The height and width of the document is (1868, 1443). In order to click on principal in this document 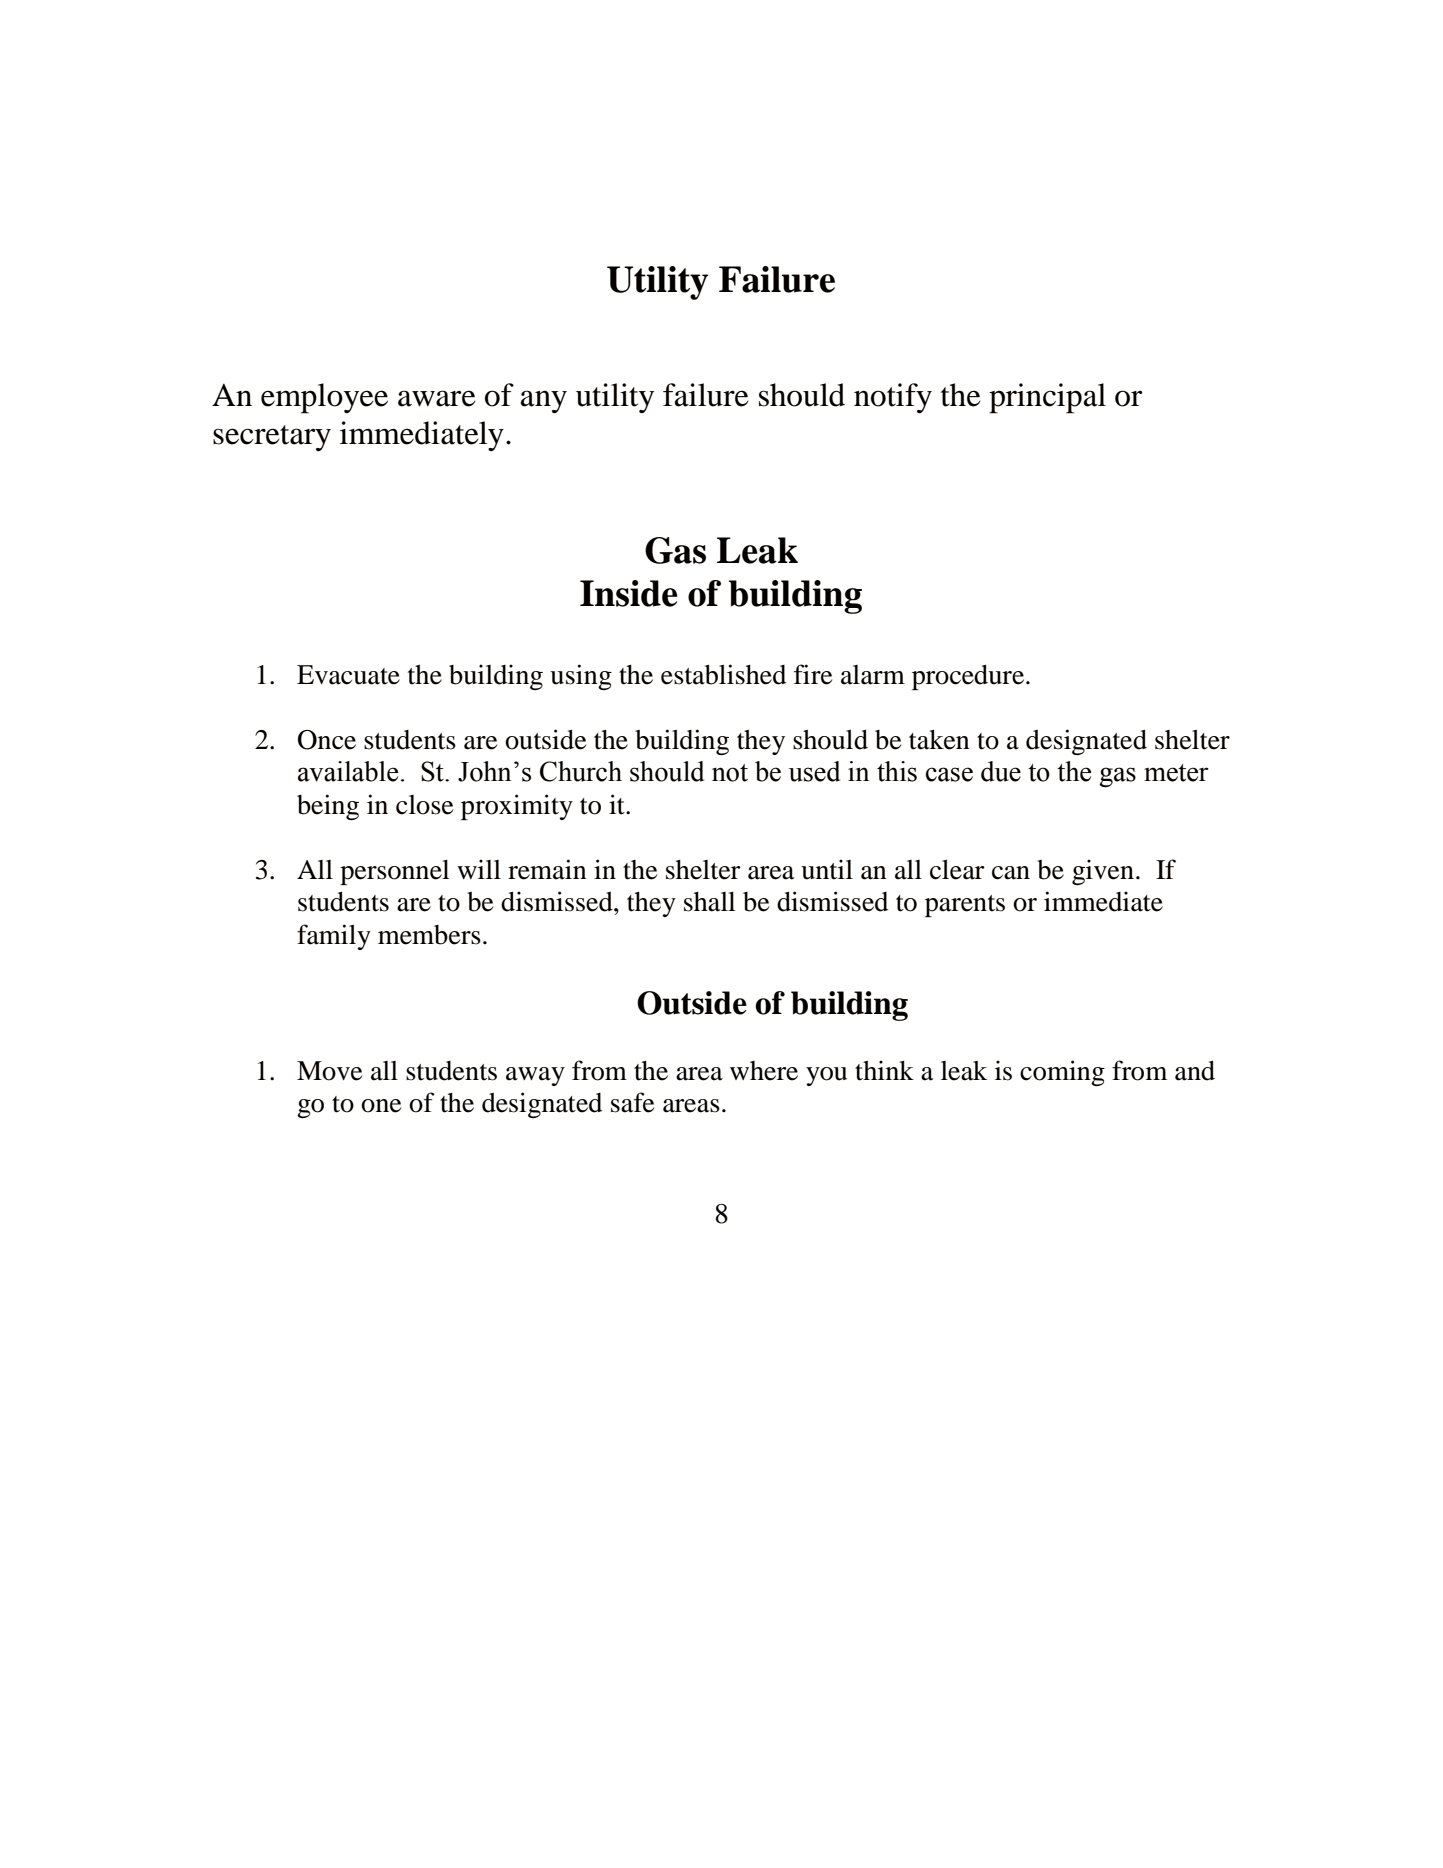, I will do `click(1047, 398)`.
